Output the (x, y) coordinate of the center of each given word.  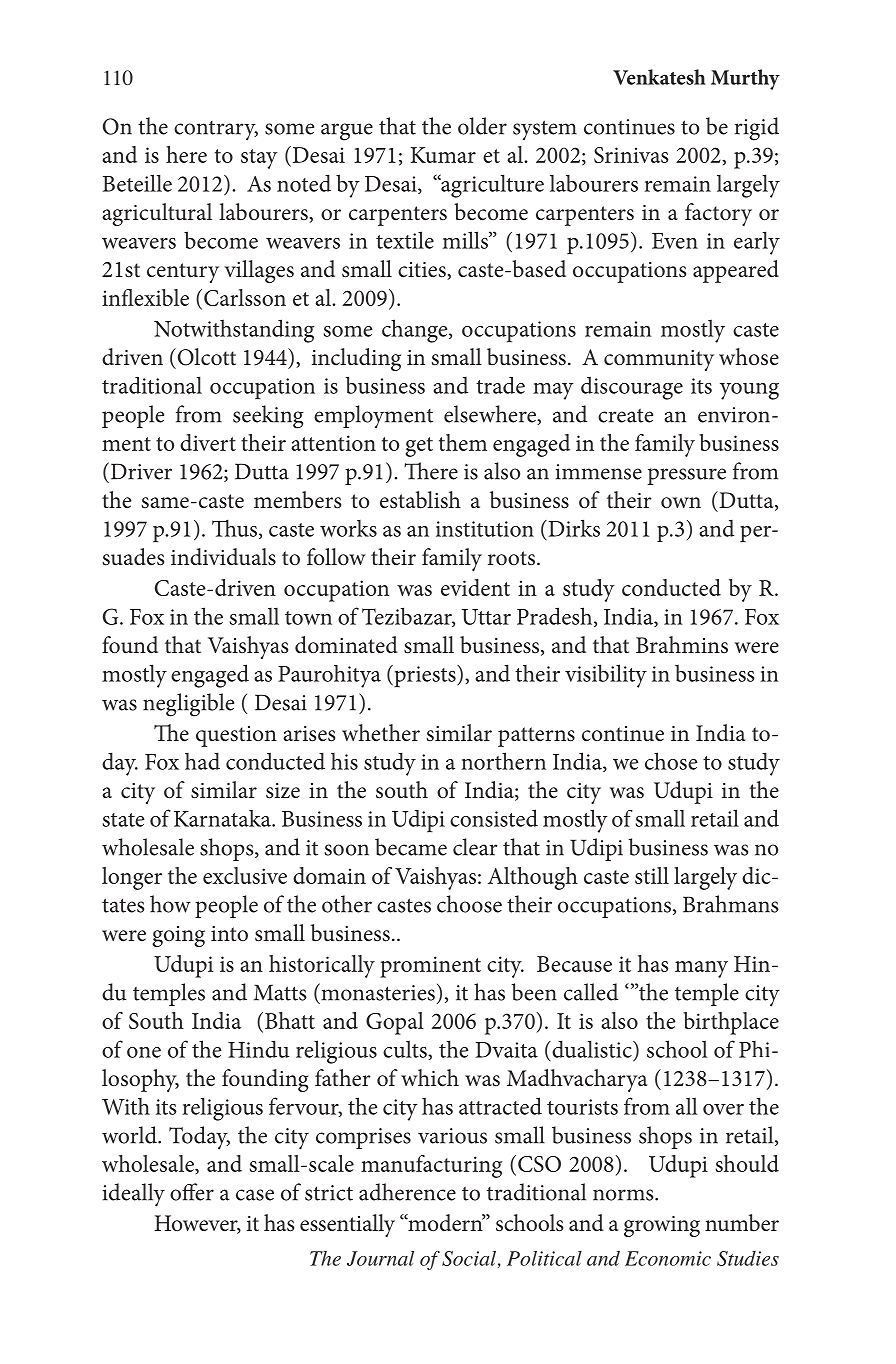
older (482, 126)
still (652, 875)
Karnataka (223, 818)
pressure (686, 476)
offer (192, 1192)
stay (259, 159)
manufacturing (431, 1166)
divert (208, 442)
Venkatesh (659, 77)
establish (420, 500)
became (411, 847)
